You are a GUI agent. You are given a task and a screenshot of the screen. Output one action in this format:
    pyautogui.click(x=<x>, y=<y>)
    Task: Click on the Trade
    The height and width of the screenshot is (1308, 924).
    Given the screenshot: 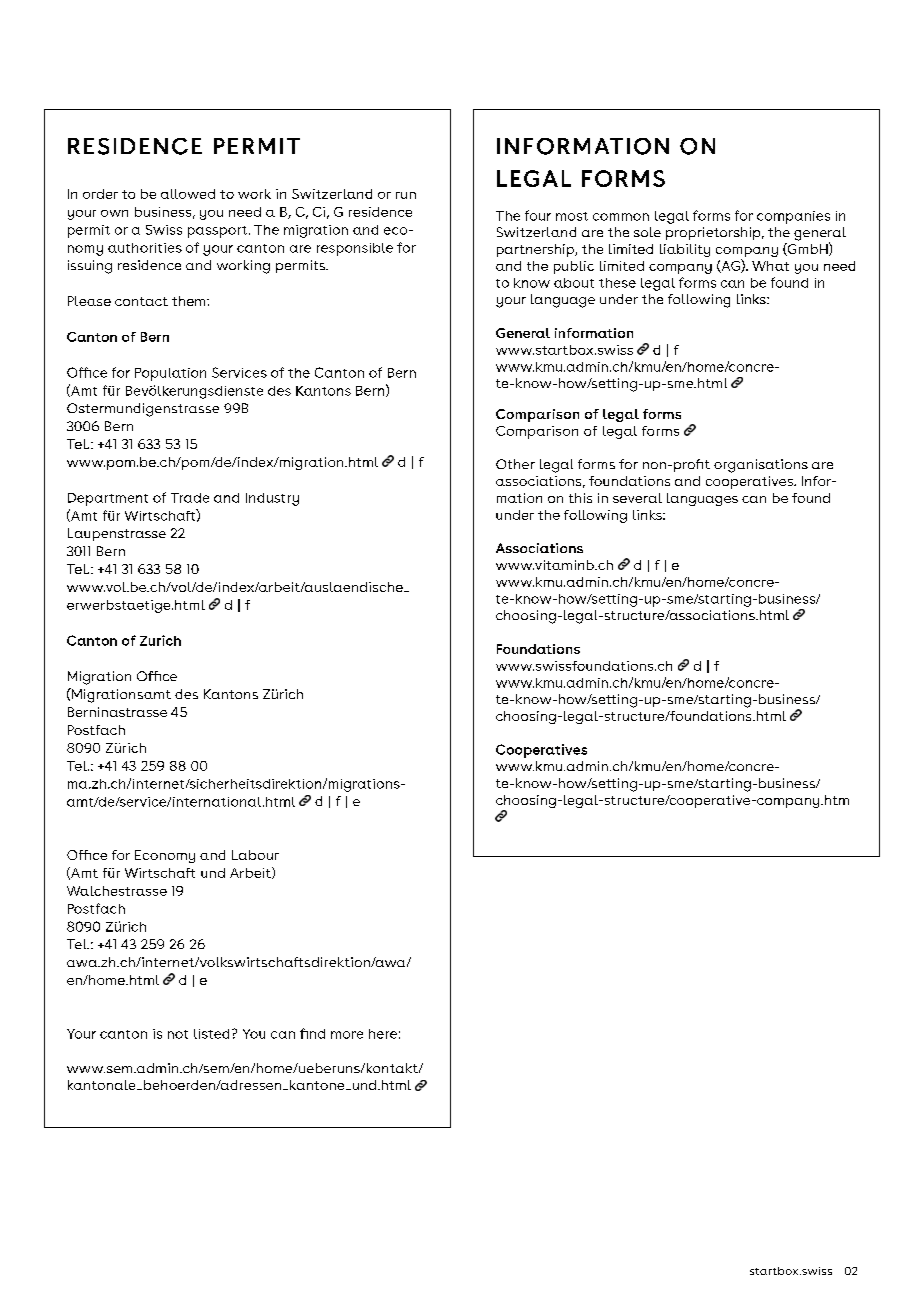 What is the action you would take?
    pyautogui.click(x=190, y=498)
